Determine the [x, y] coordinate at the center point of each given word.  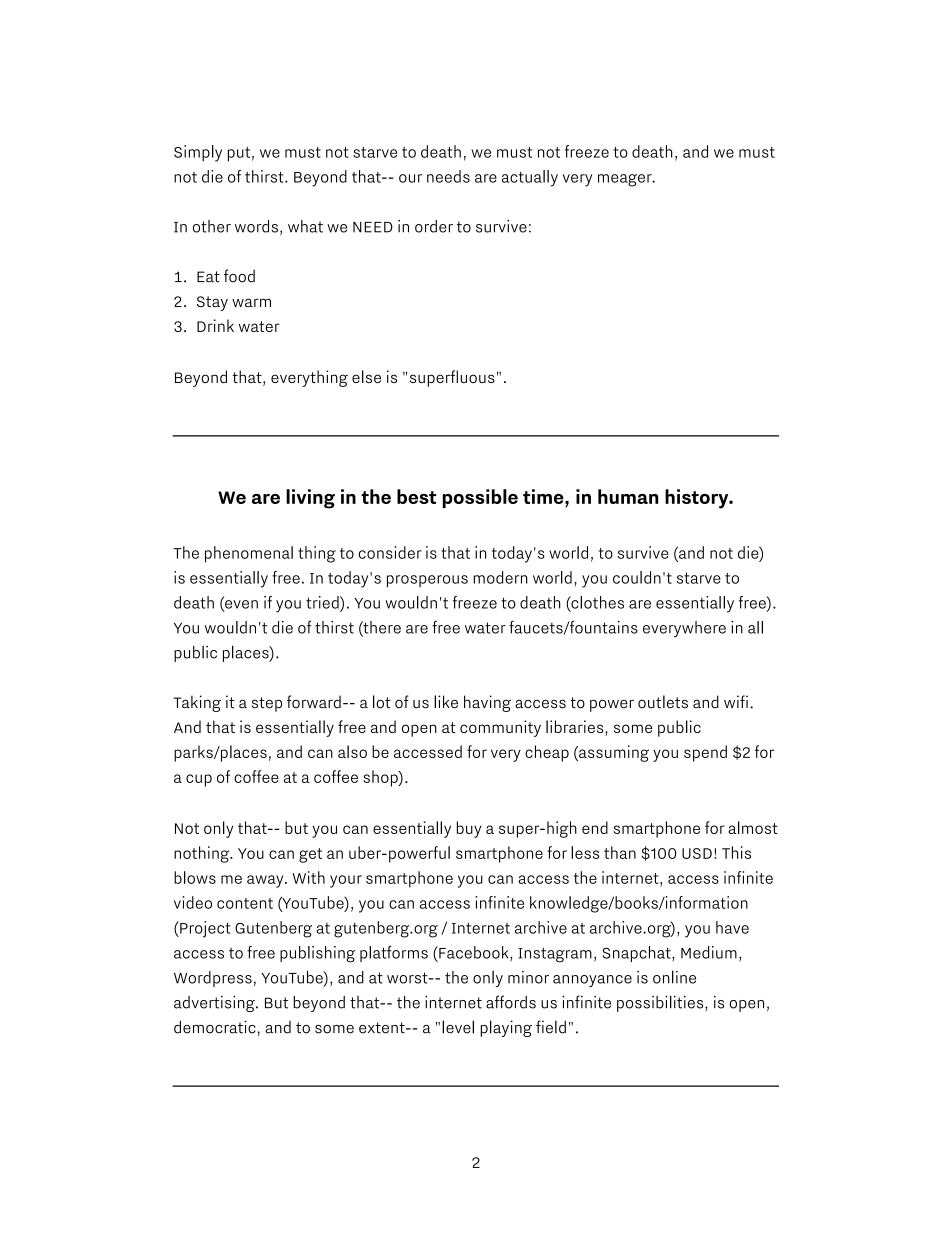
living [310, 499]
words [256, 226]
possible [480, 498]
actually [530, 178]
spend [705, 753]
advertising [215, 1004]
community [500, 728]
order [434, 226]
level [458, 1027]
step [267, 704]
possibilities [661, 1003]
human [628, 496]
